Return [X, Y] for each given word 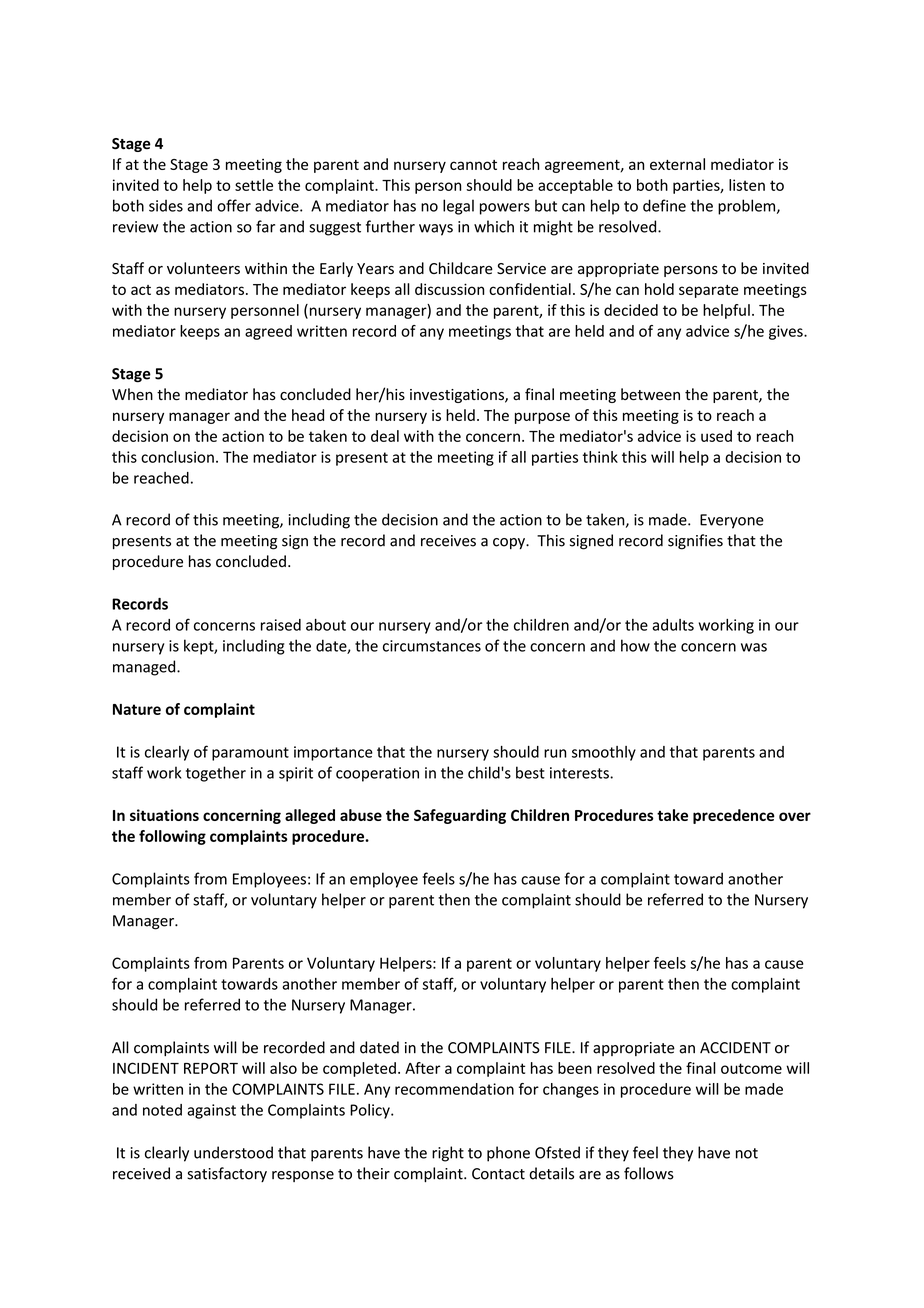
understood [233, 1152]
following [172, 837]
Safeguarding [460, 816]
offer [234, 205]
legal [458, 207]
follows [649, 1173]
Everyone [732, 521]
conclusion [177, 457]
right [448, 1154]
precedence [734, 816]
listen [747, 185]
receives [448, 541]
